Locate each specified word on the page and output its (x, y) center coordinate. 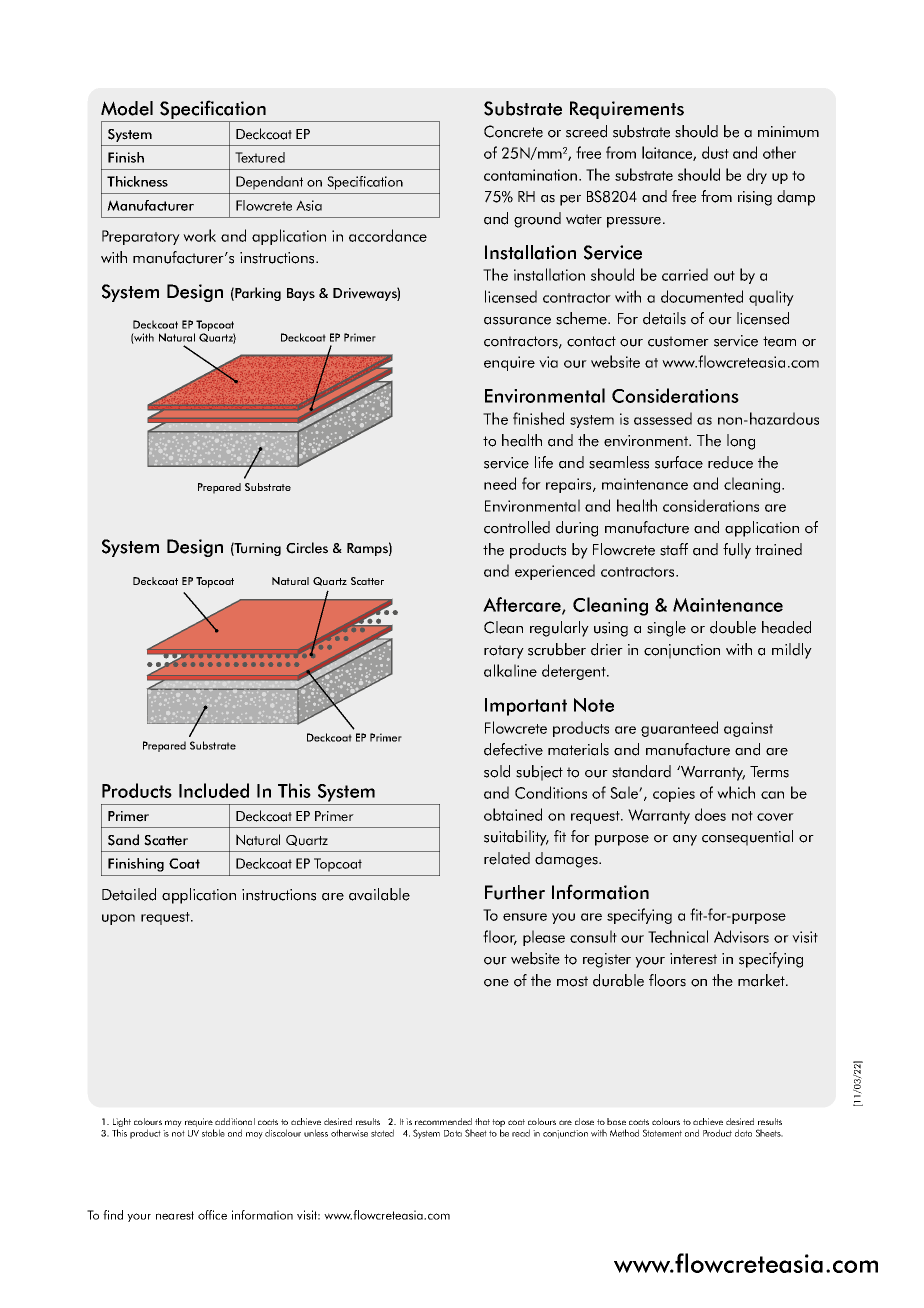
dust (715, 152)
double (733, 627)
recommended (443, 1121)
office (212, 1215)
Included (214, 790)
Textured (260, 157)
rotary (504, 652)
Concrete (513, 131)
